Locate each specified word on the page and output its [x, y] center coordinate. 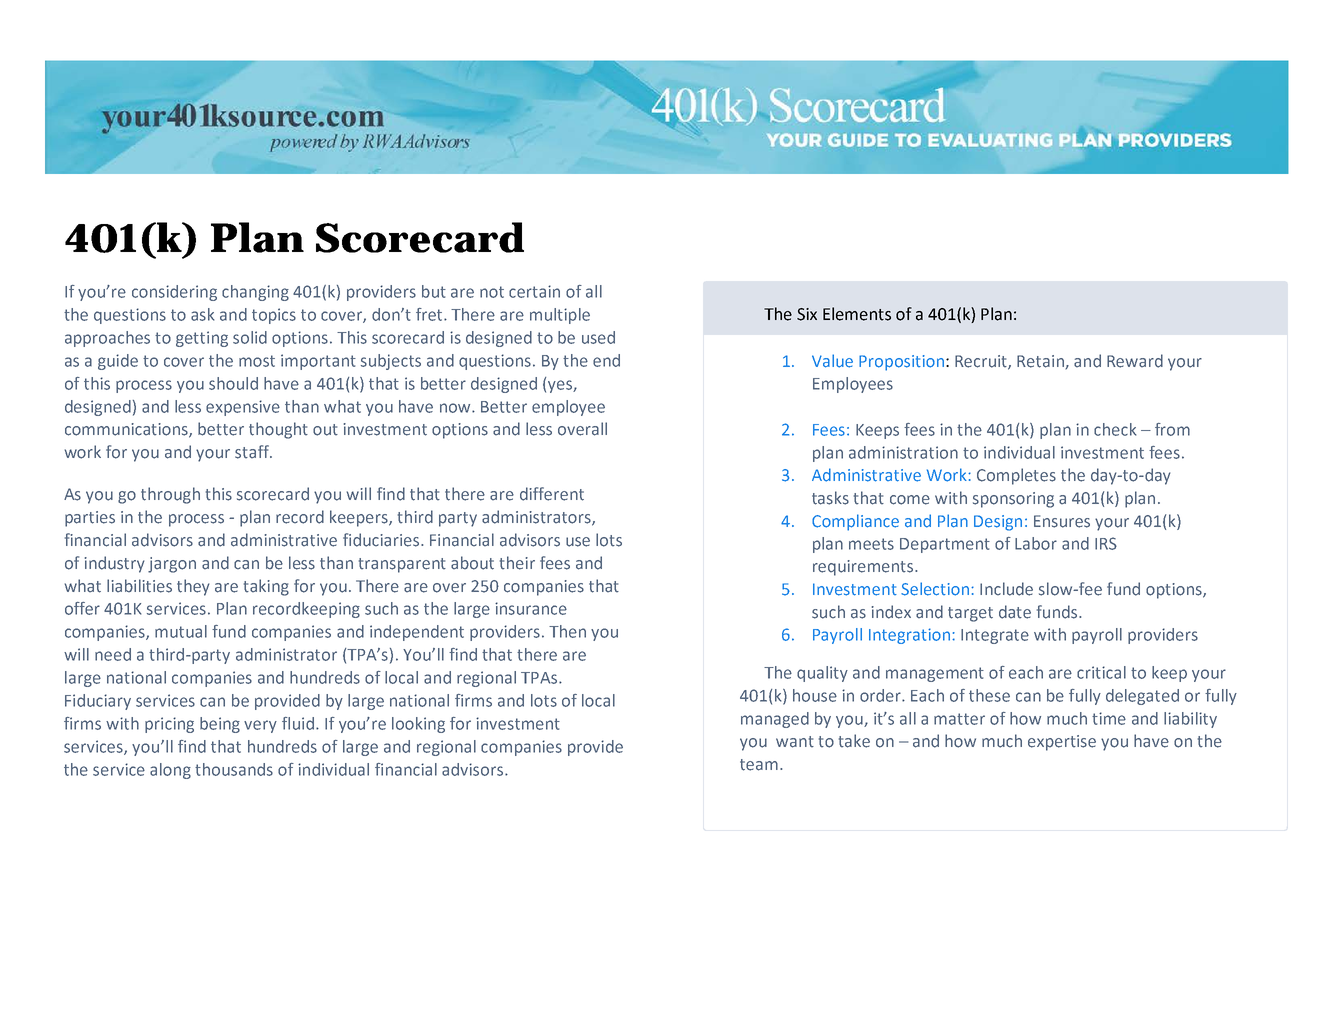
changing [255, 293]
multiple [560, 316]
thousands [234, 769]
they [193, 587]
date [1015, 612]
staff [253, 452]
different [552, 494]
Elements [857, 314]
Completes [1016, 476]
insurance [531, 608]
